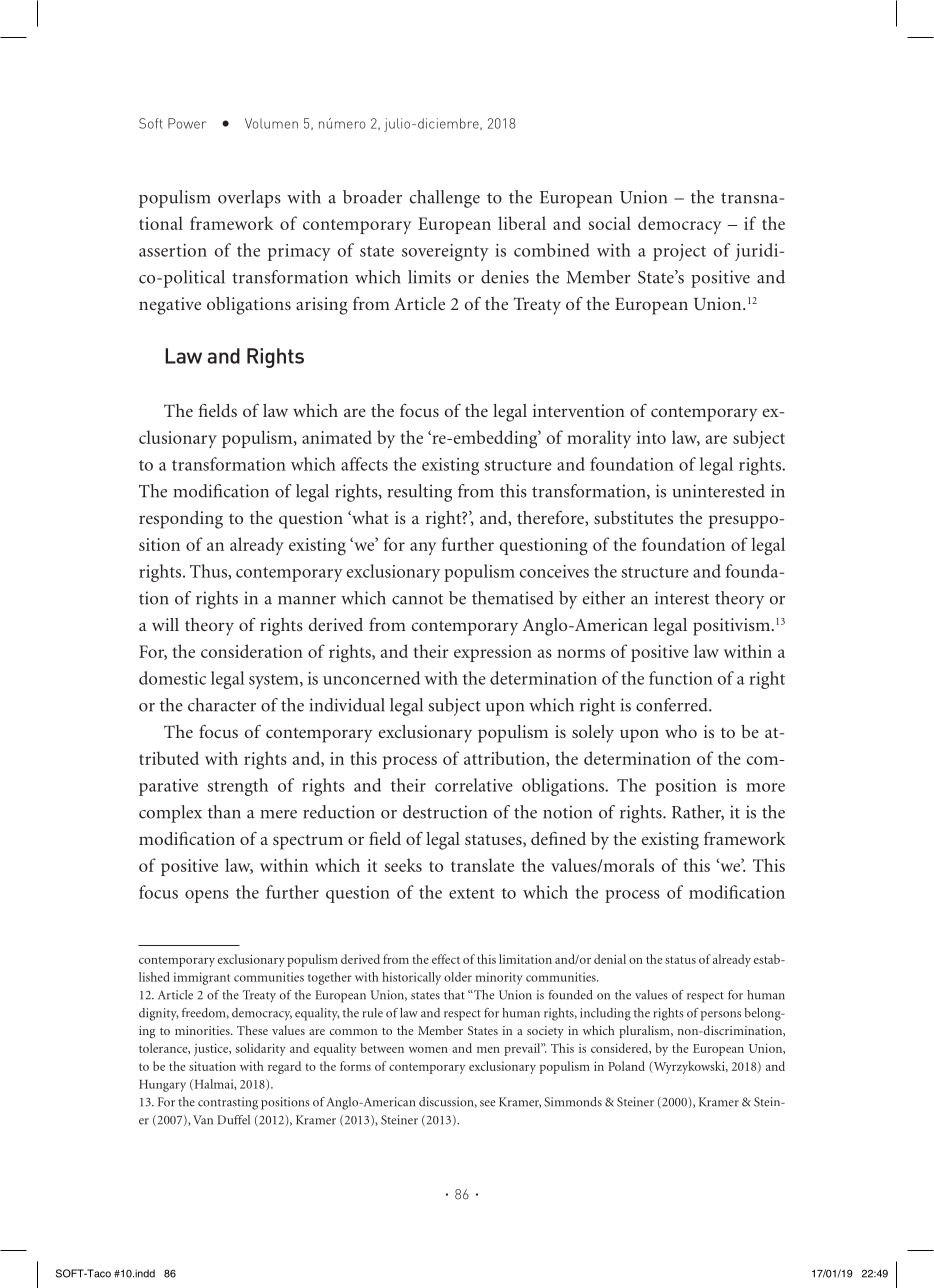 The width and height of the document is (934, 1288). I want to click on Poland, so click(626, 1066).
